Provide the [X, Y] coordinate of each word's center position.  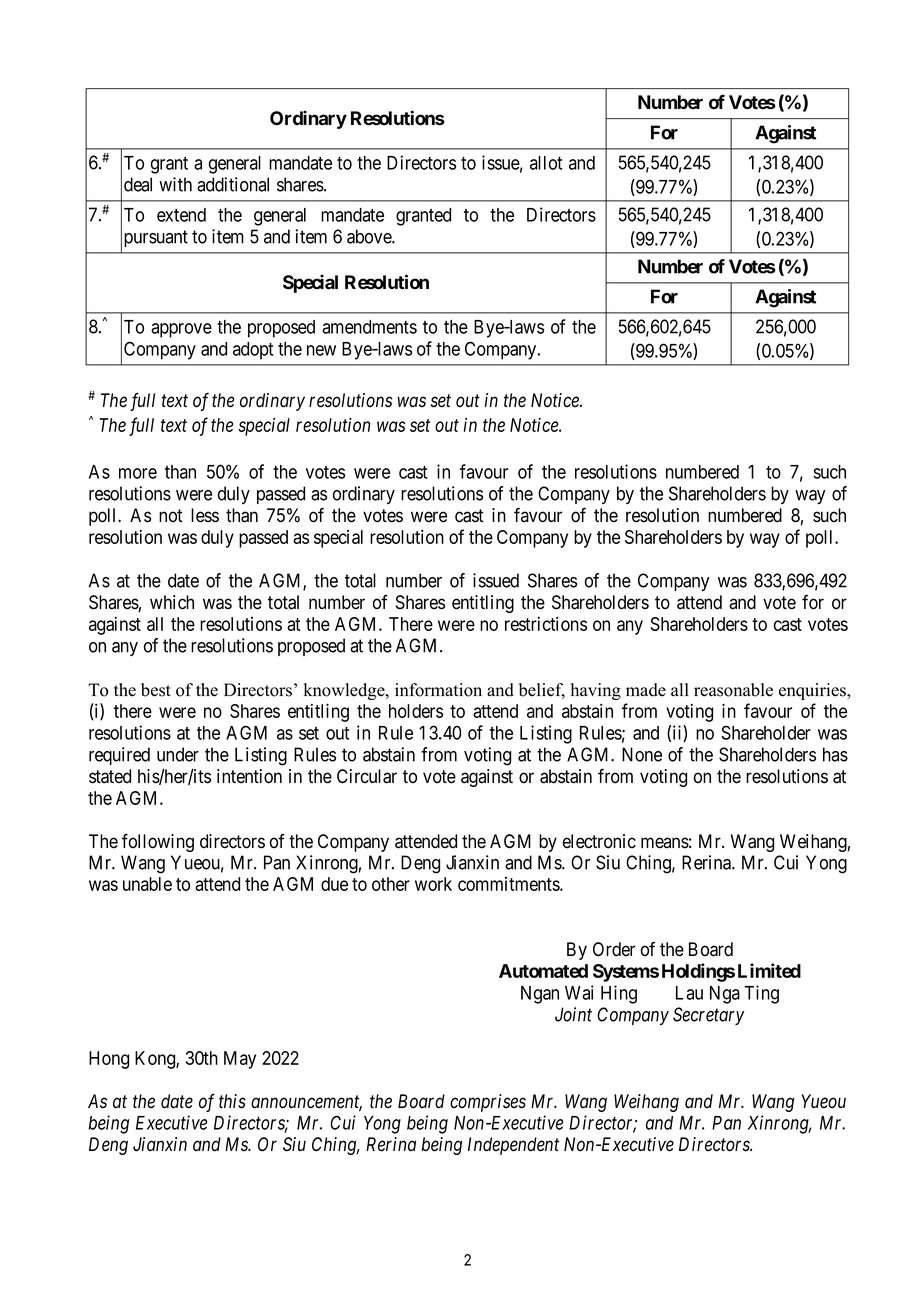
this [232, 1101]
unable [147, 884]
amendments [369, 327]
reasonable [733, 690]
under [178, 754]
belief [542, 691]
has [835, 754]
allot [546, 163]
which [172, 602]
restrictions [546, 624]
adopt [253, 351]
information [438, 690]
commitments [509, 884]
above [370, 236]
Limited [769, 970]
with [175, 184]
